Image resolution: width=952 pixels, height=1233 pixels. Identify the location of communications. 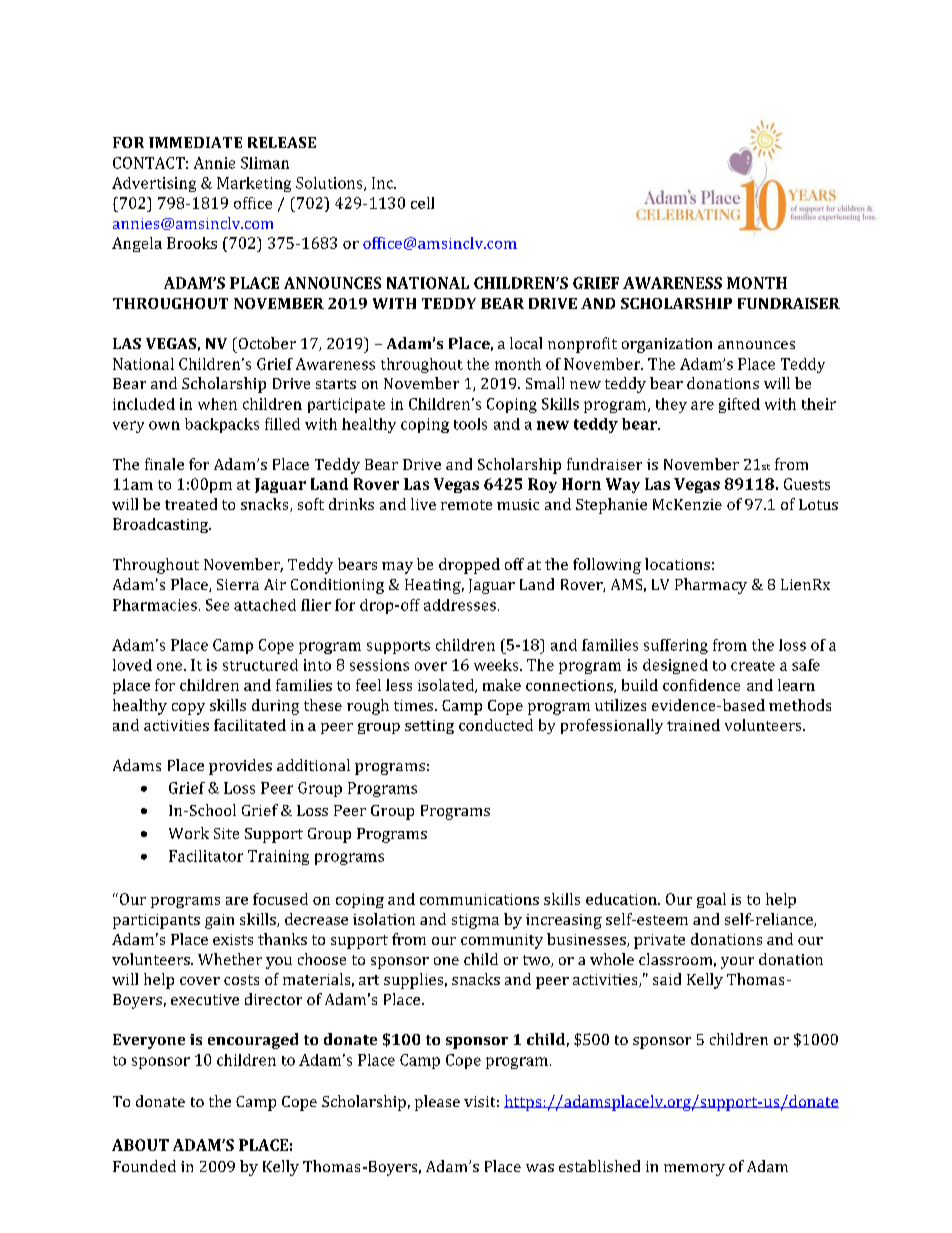
(479, 899).
